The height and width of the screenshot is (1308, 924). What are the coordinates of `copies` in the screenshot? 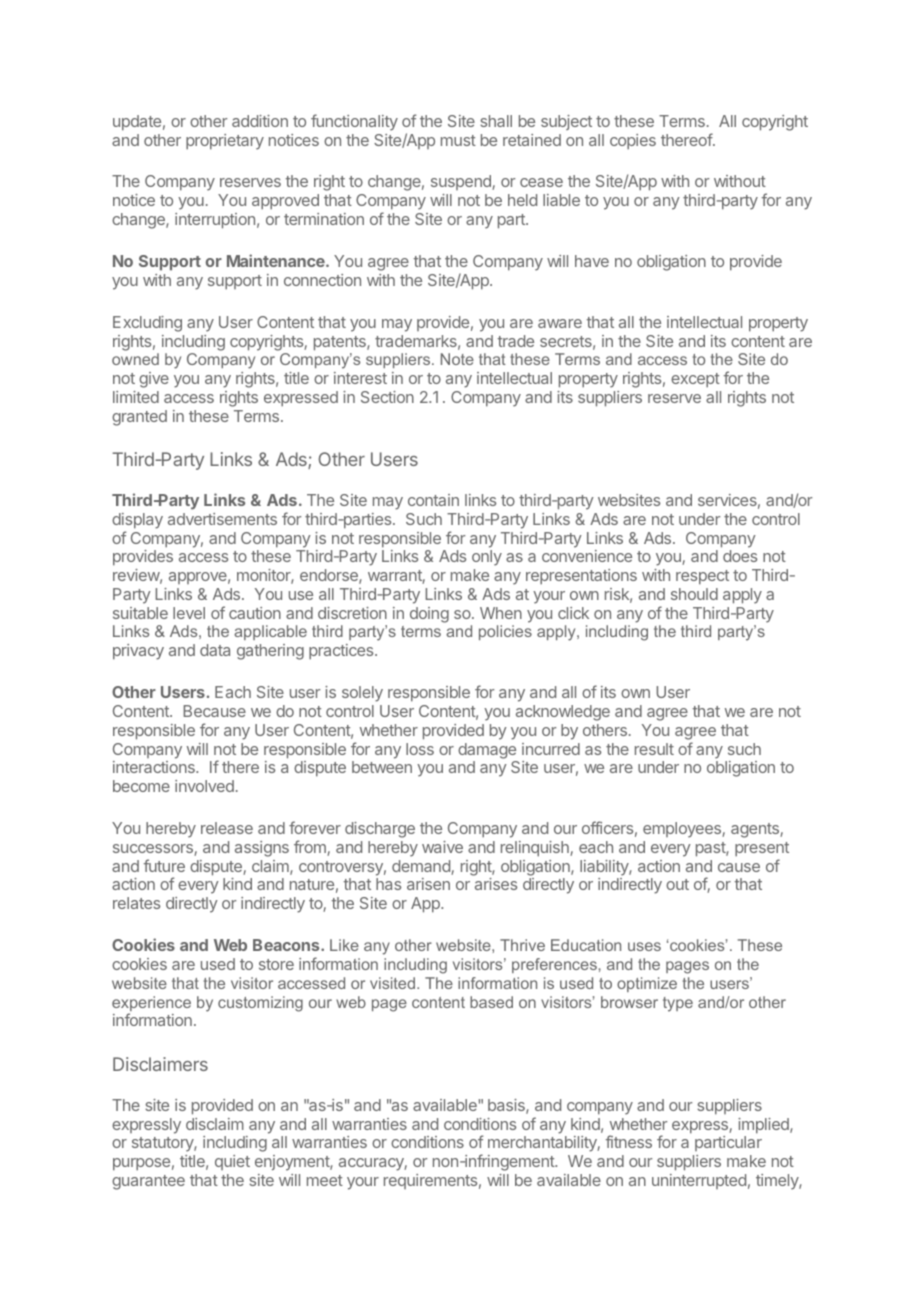 It's located at (633, 142).
